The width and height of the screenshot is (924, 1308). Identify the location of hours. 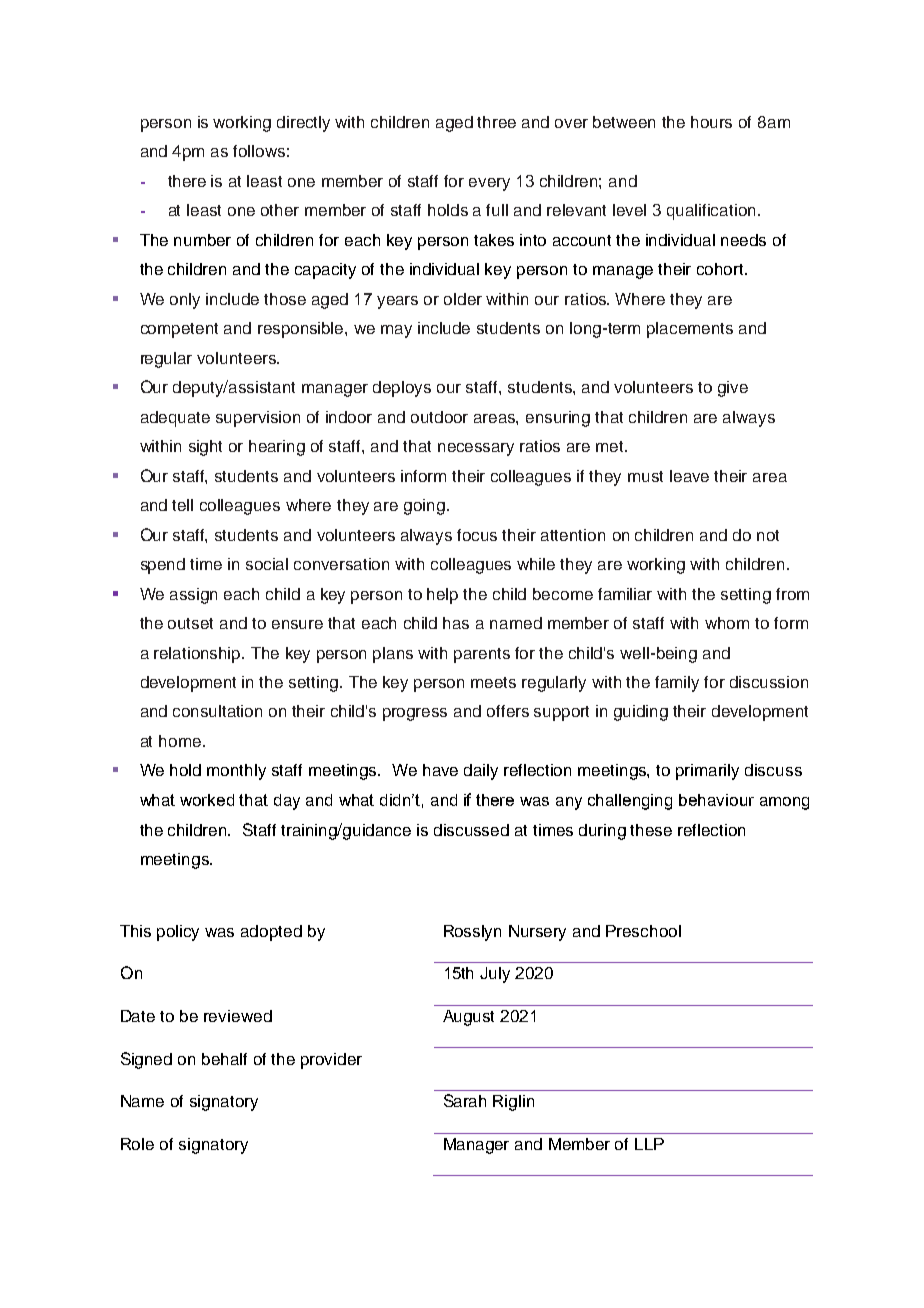
(711, 122).
